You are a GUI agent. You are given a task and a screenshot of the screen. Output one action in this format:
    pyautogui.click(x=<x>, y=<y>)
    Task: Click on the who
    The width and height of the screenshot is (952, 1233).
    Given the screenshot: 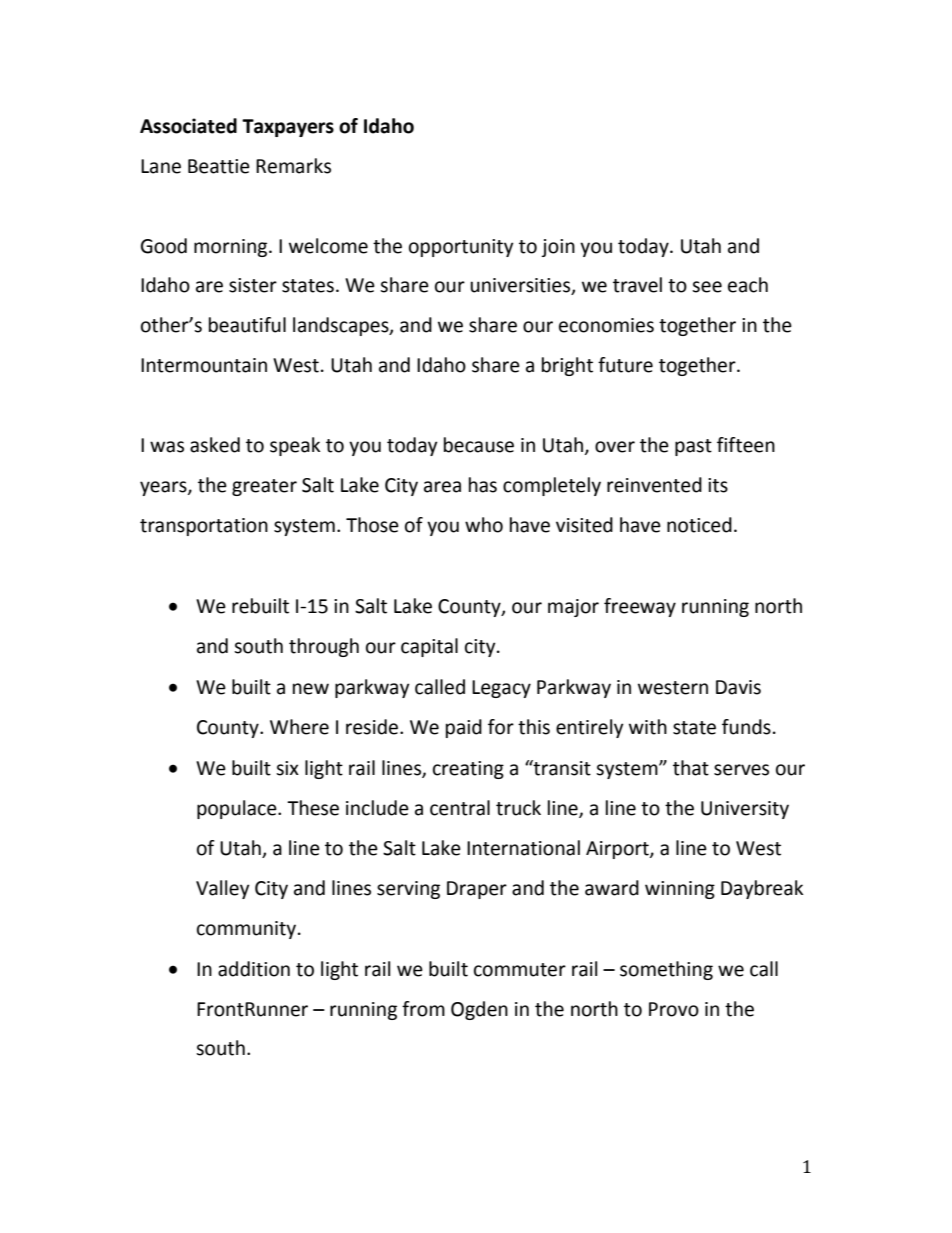 What is the action you would take?
    pyautogui.click(x=484, y=525)
